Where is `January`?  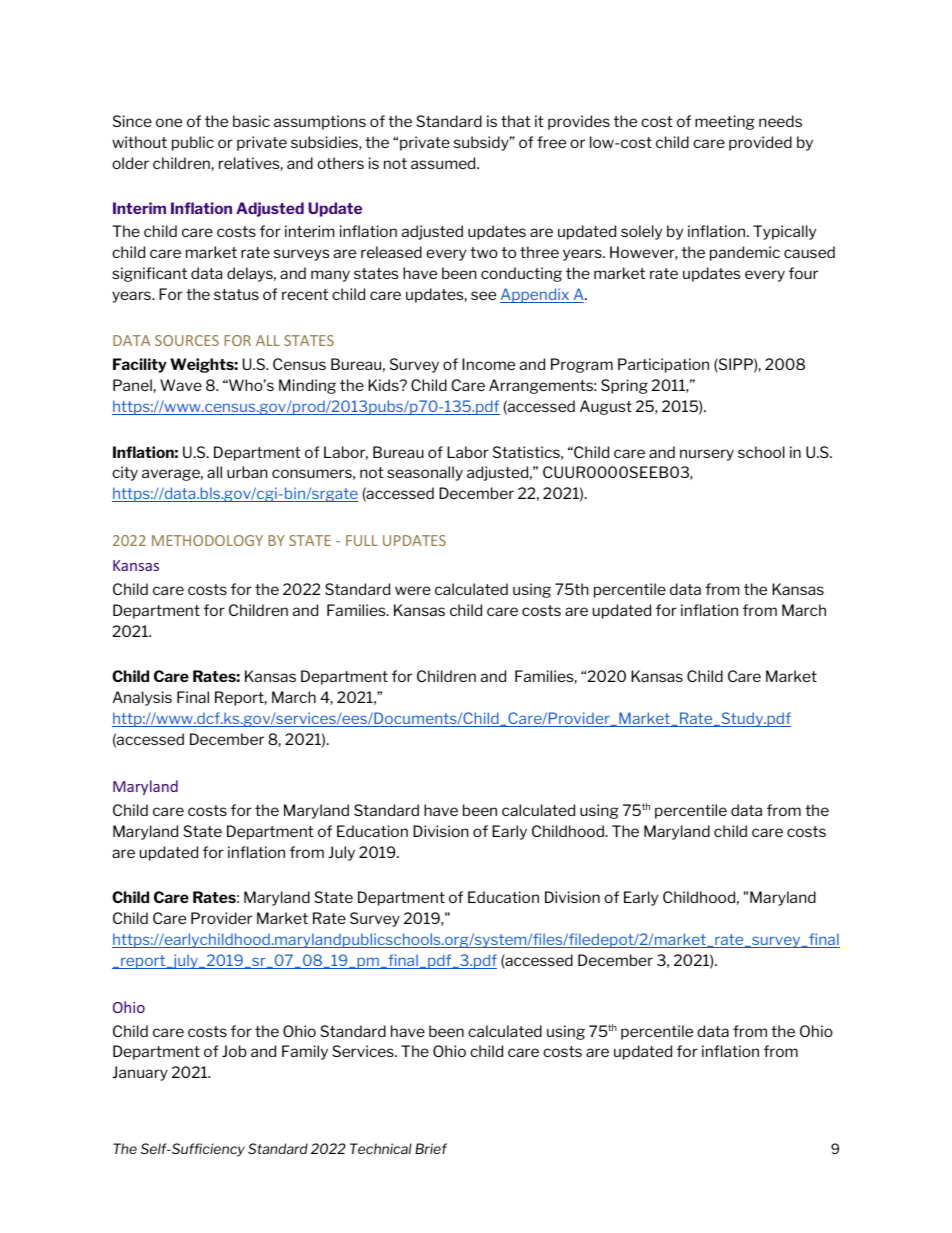
January is located at coordinates (140, 1073).
